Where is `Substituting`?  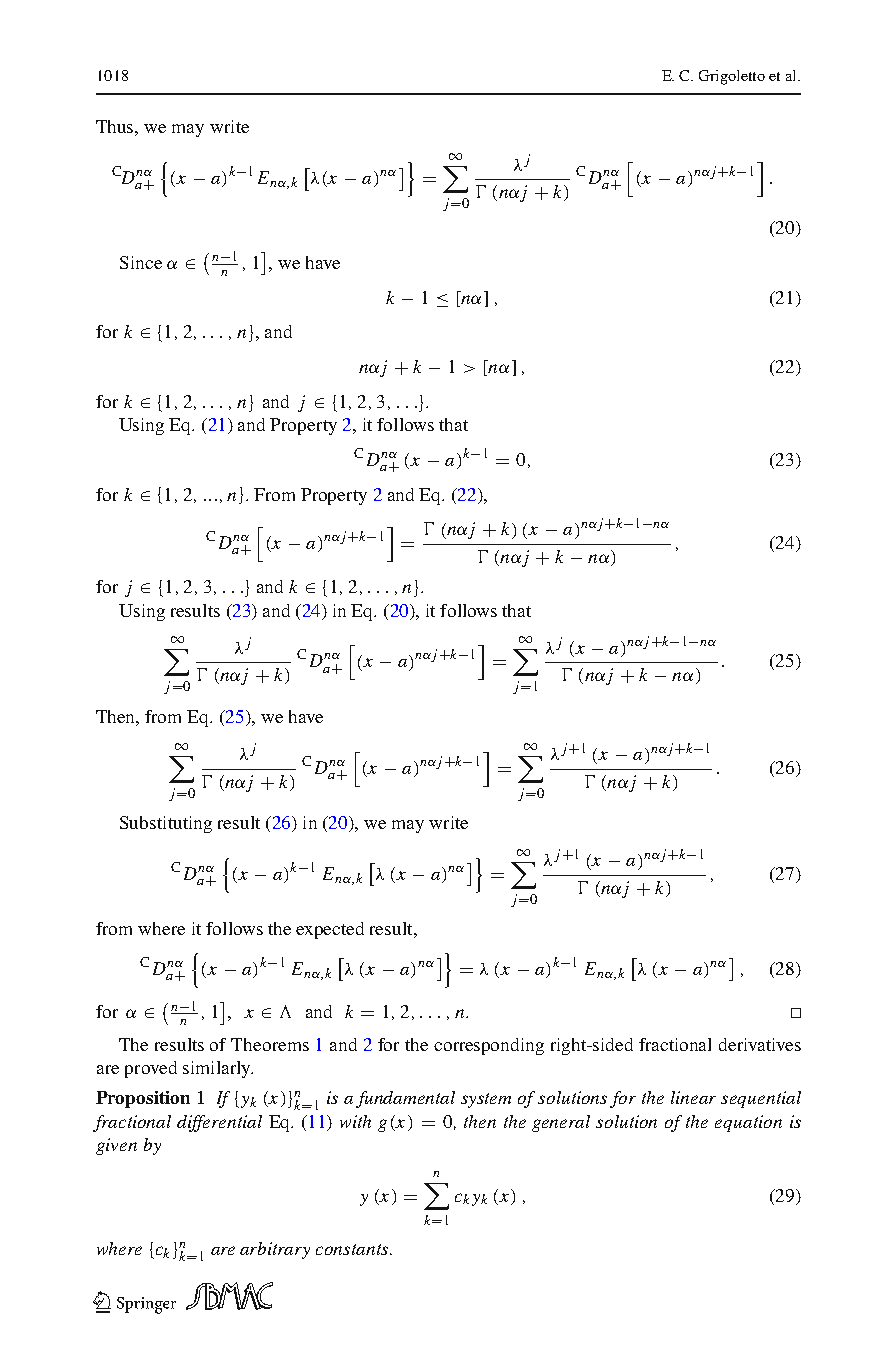 Substituting is located at coordinates (166, 824).
